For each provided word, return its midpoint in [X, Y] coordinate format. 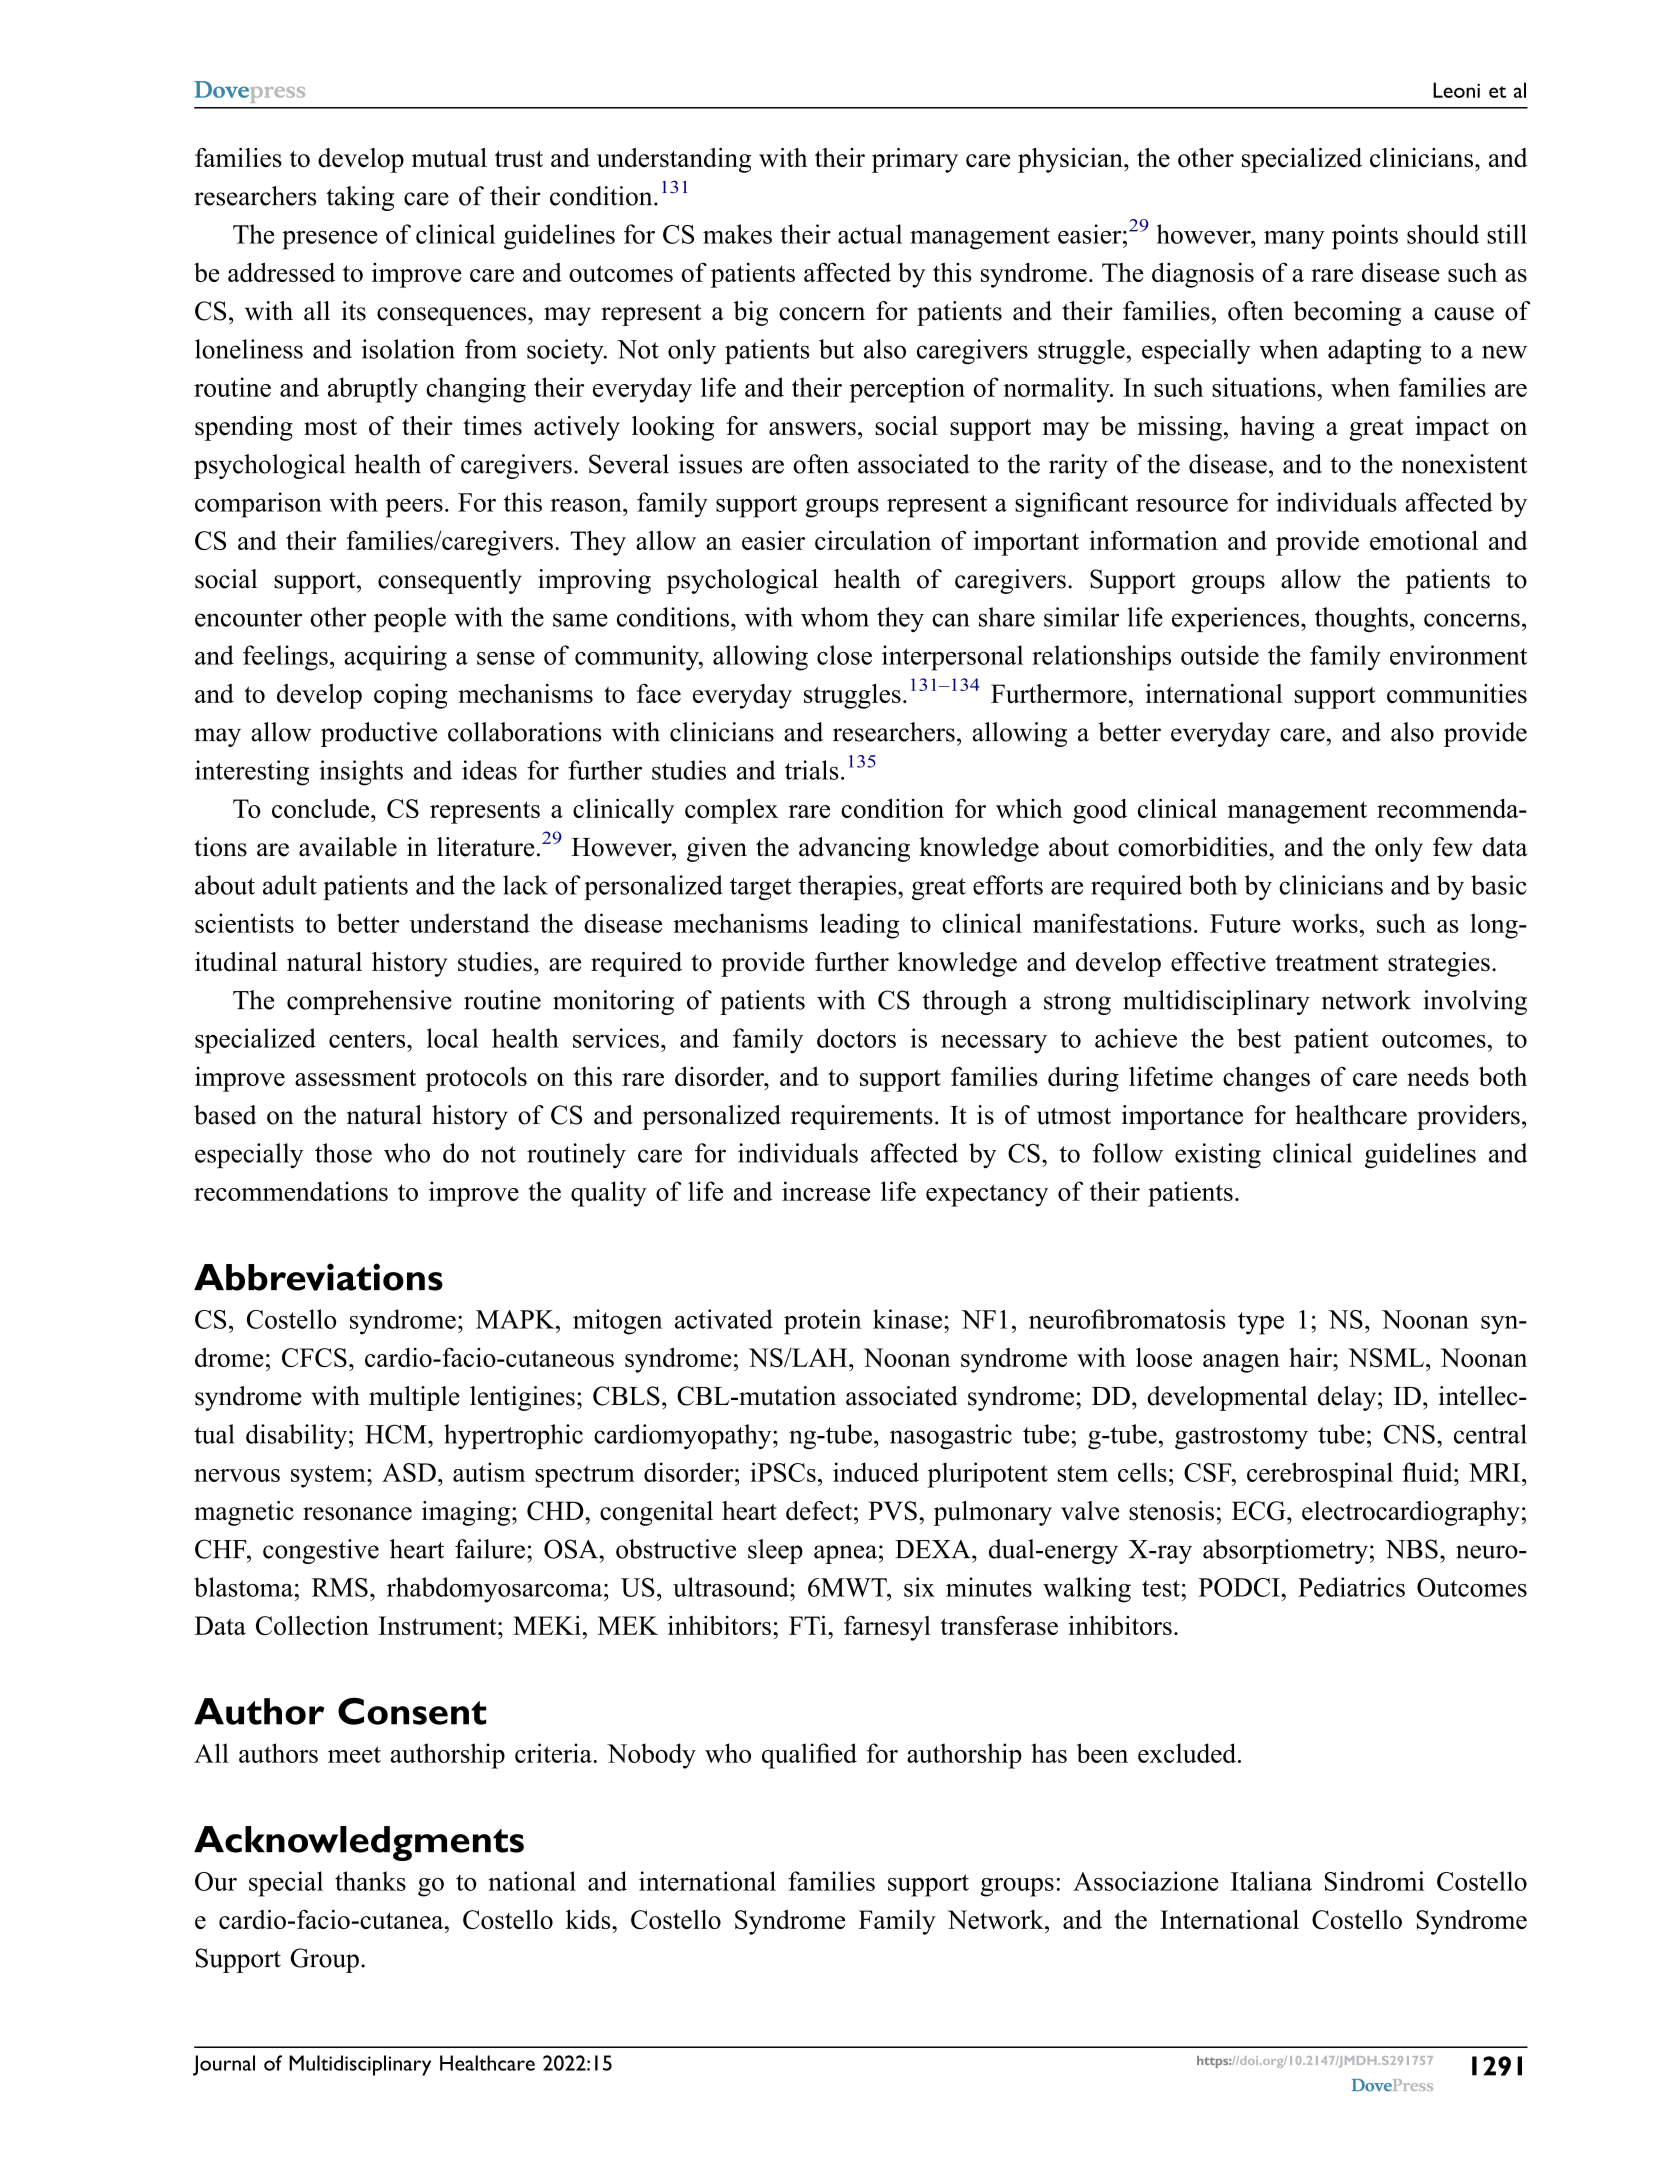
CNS [1409, 1434]
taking [360, 198]
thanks [370, 1881]
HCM [397, 1434]
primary [915, 160]
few [1453, 847]
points [1365, 237]
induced [876, 1472]
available [348, 847]
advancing [854, 849]
